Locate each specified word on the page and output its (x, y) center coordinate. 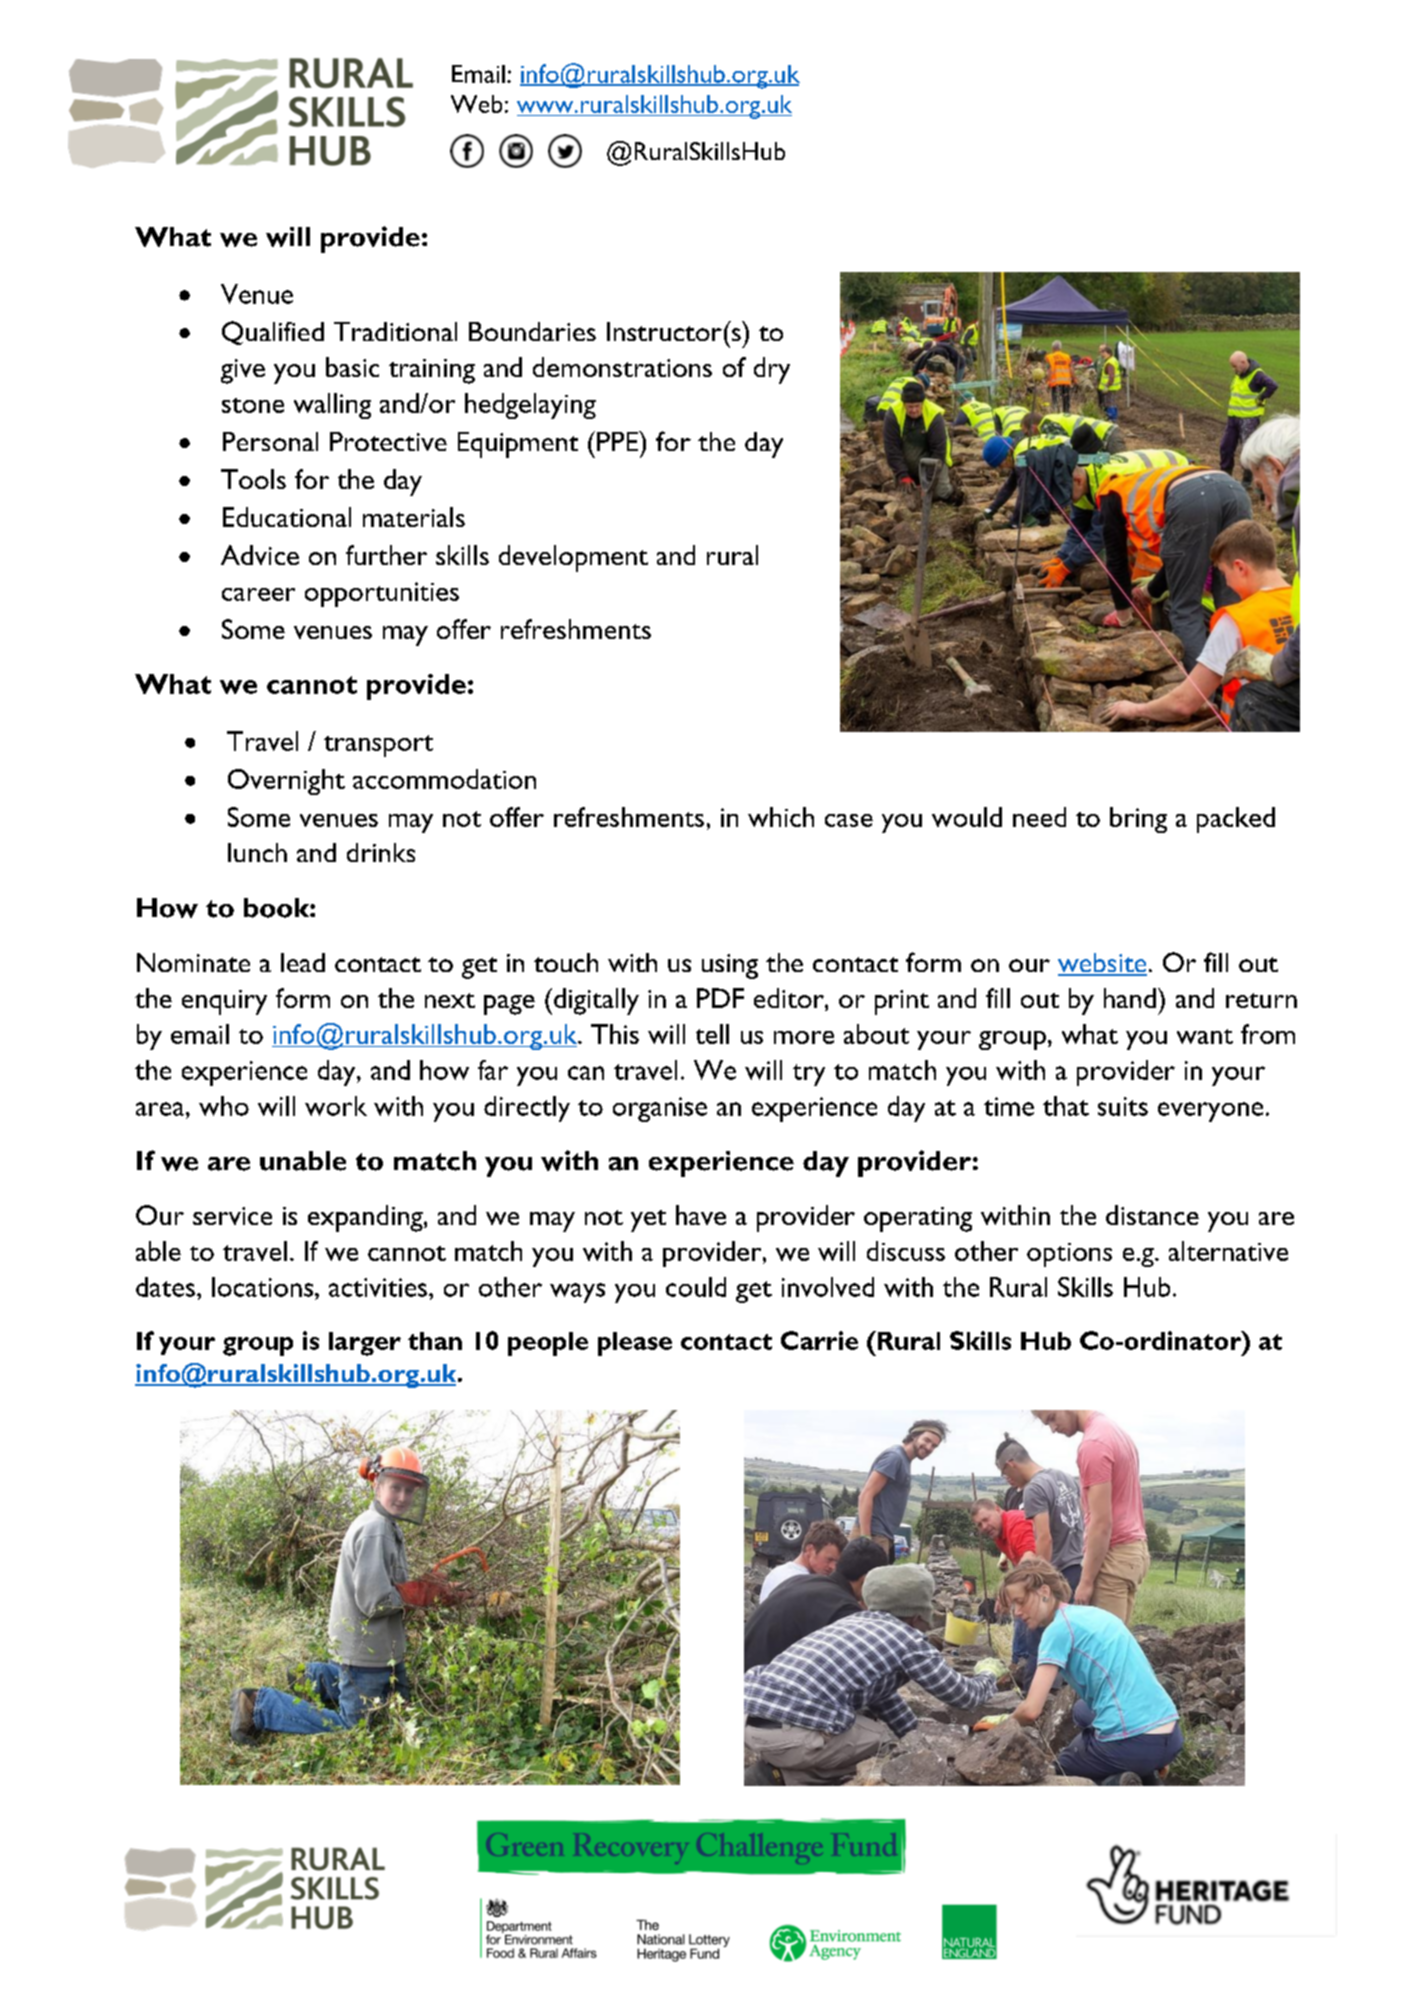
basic (352, 367)
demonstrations (622, 367)
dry (772, 370)
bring (1138, 820)
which (781, 817)
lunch (257, 852)
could (696, 1287)
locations (264, 1287)
